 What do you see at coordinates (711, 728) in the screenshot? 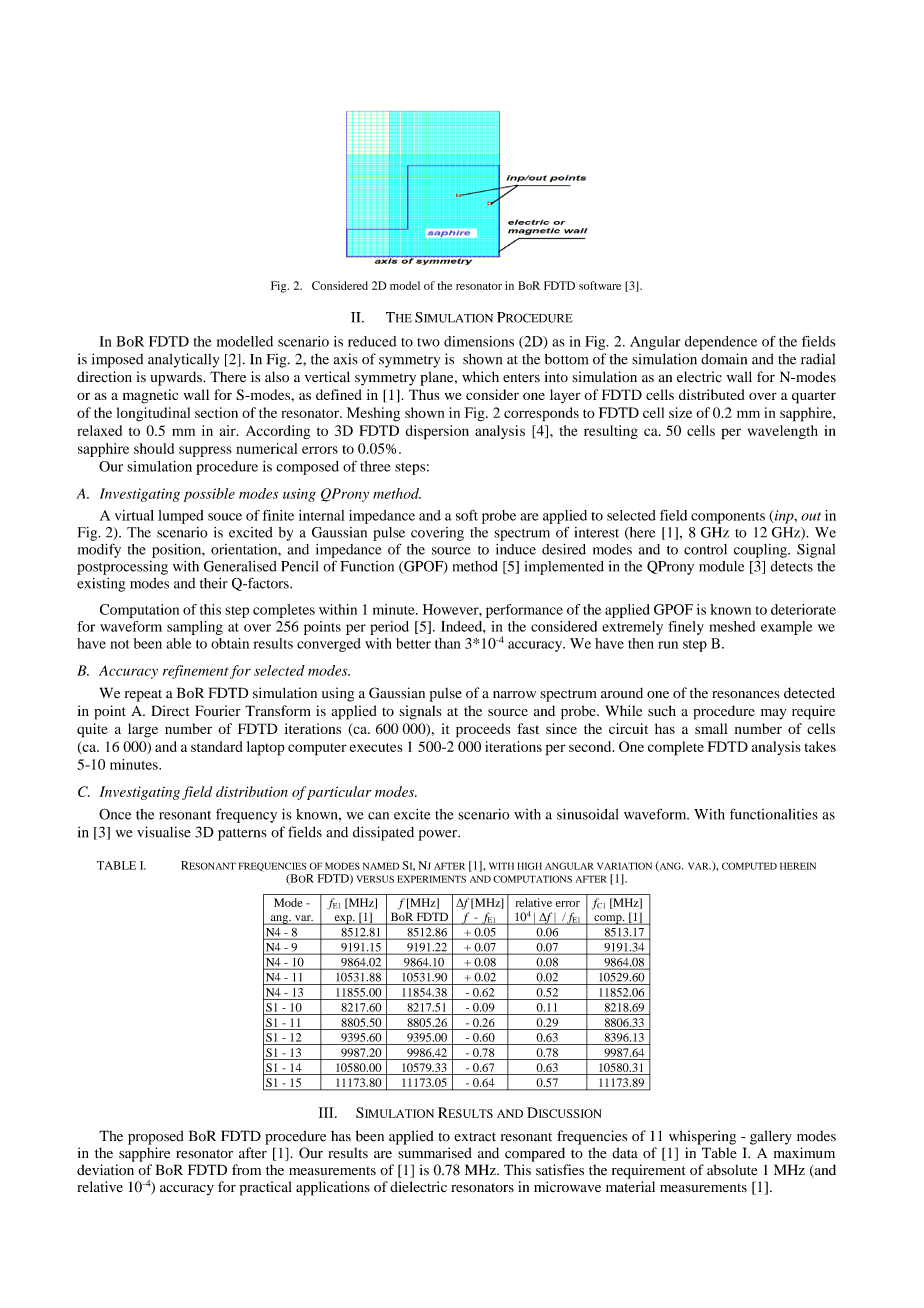
I see `small` at bounding box center [711, 728].
